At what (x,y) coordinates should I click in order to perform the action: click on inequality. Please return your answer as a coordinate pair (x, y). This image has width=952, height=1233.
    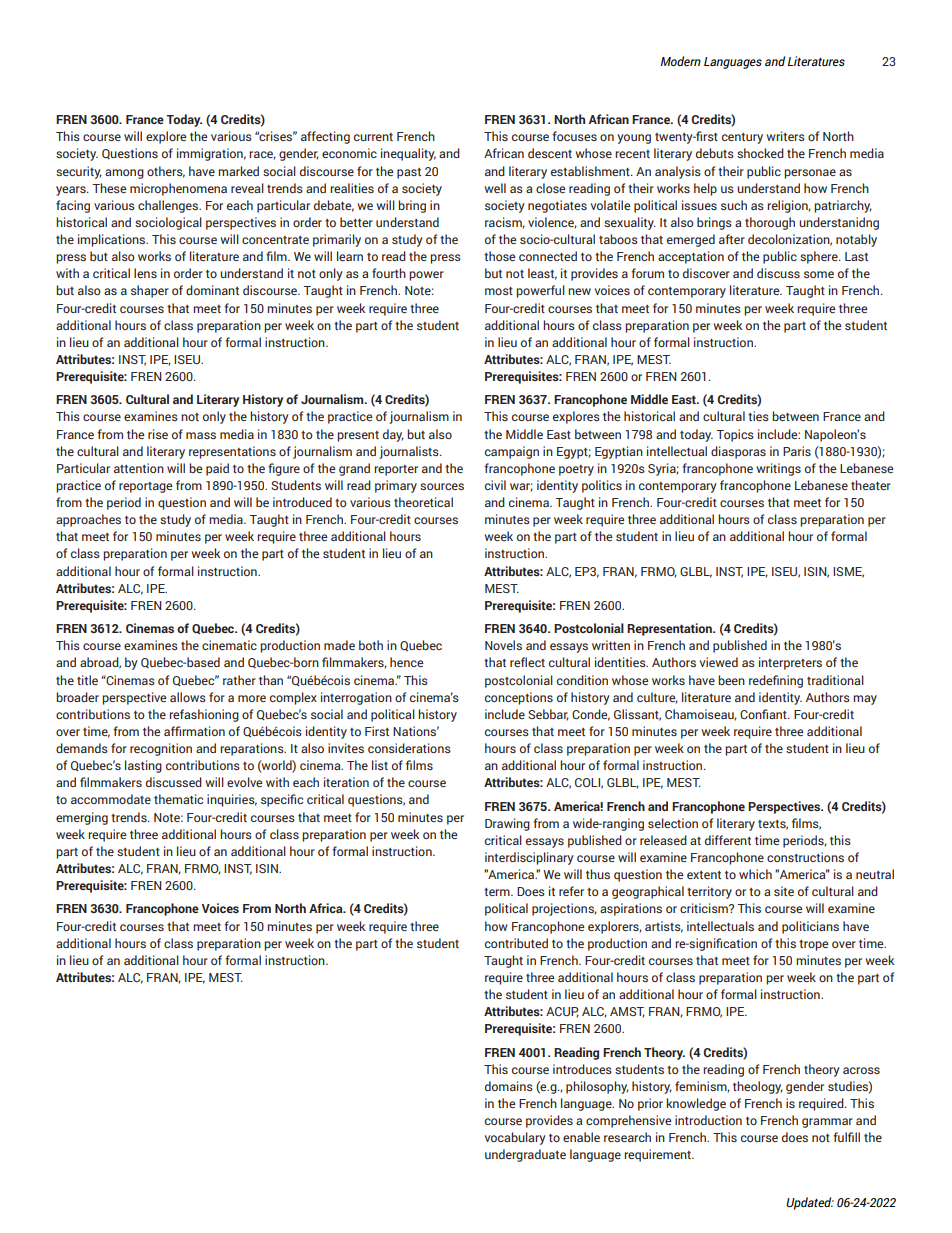
    Looking at the image, I should click on (408, 154).
